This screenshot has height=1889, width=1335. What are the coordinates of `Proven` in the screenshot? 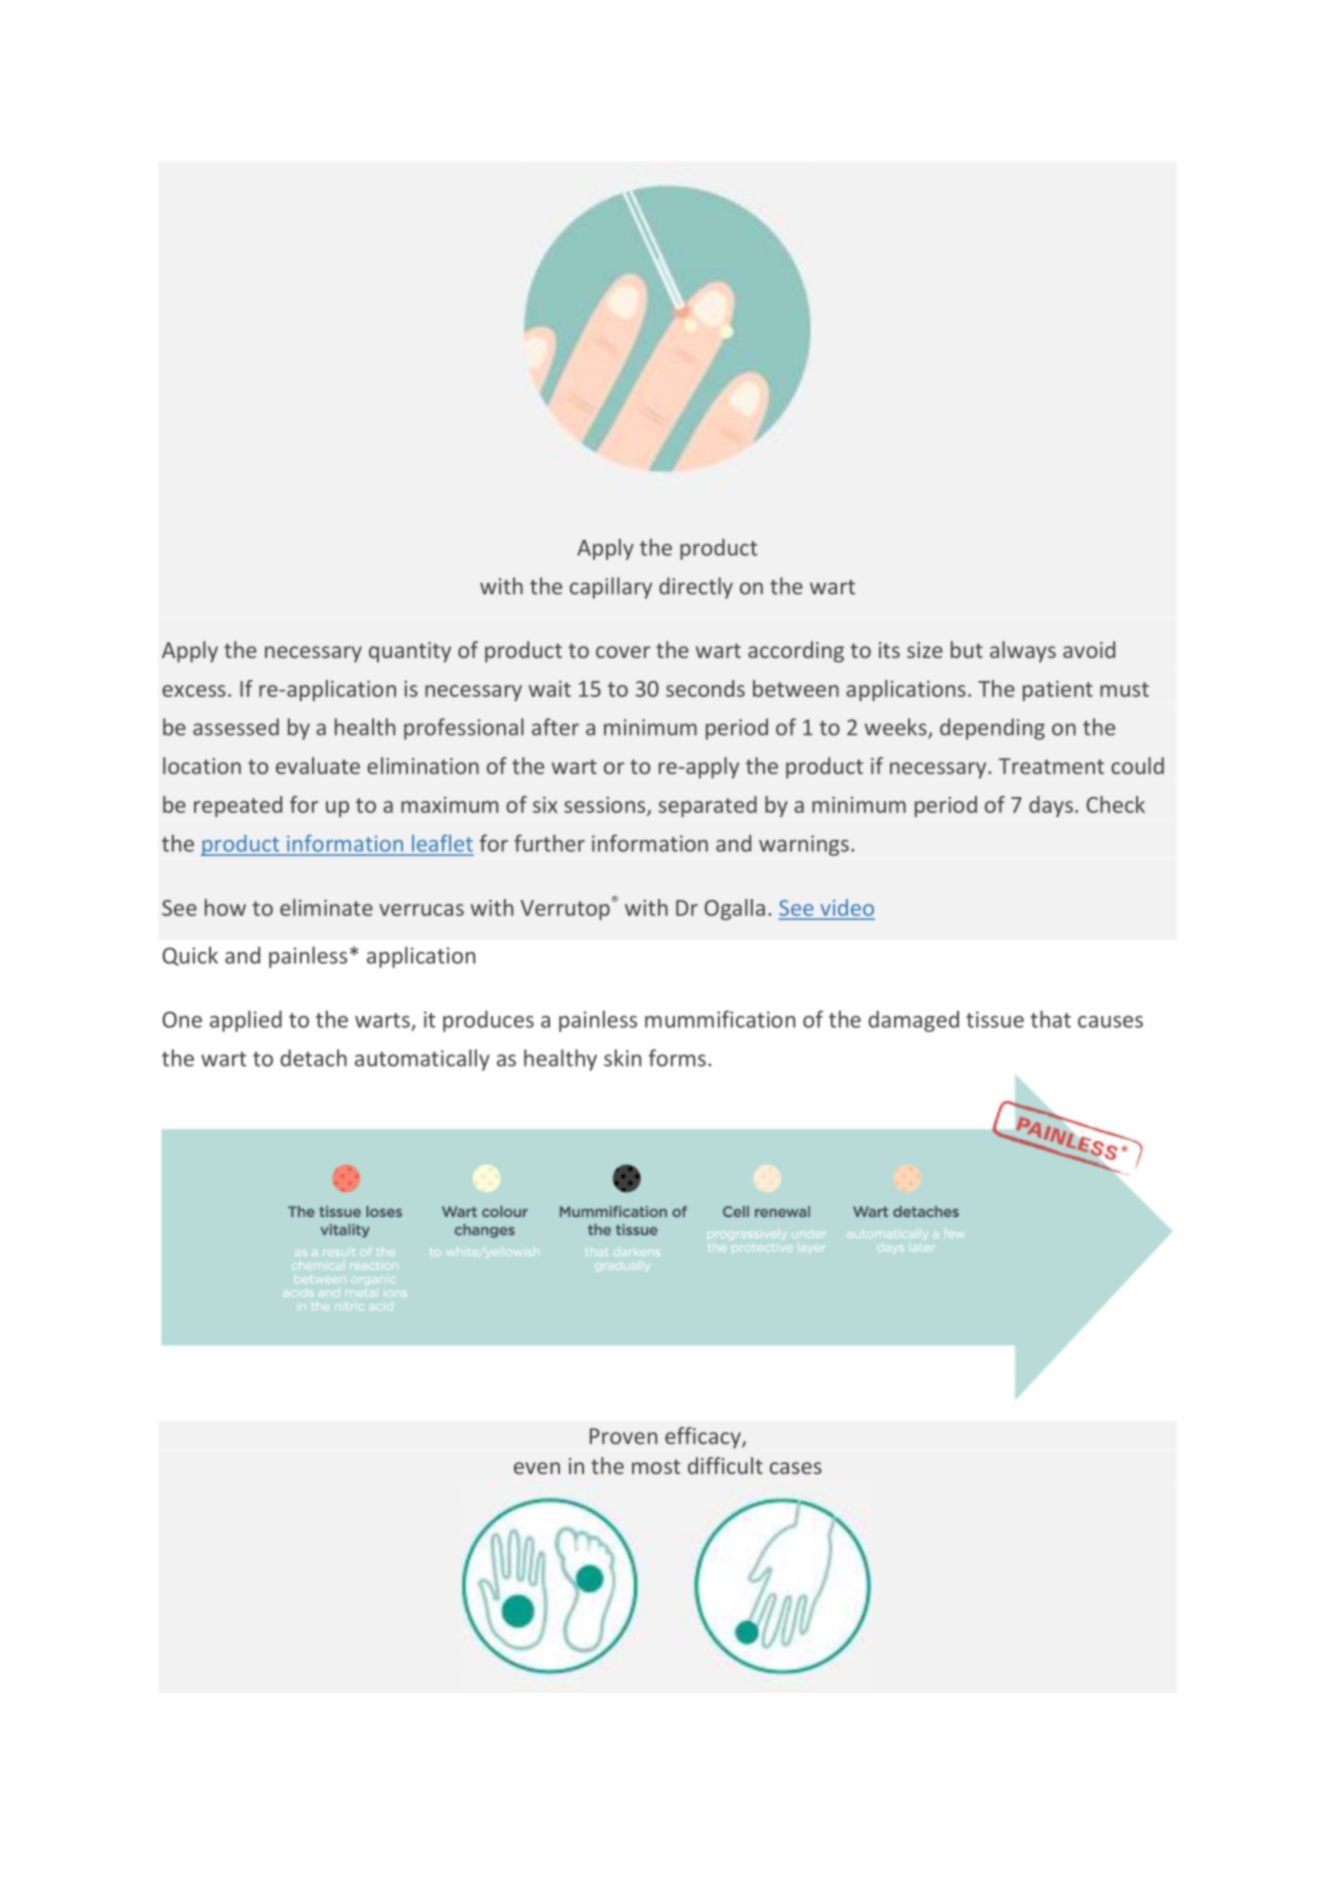 It's located at (623, 1436).
